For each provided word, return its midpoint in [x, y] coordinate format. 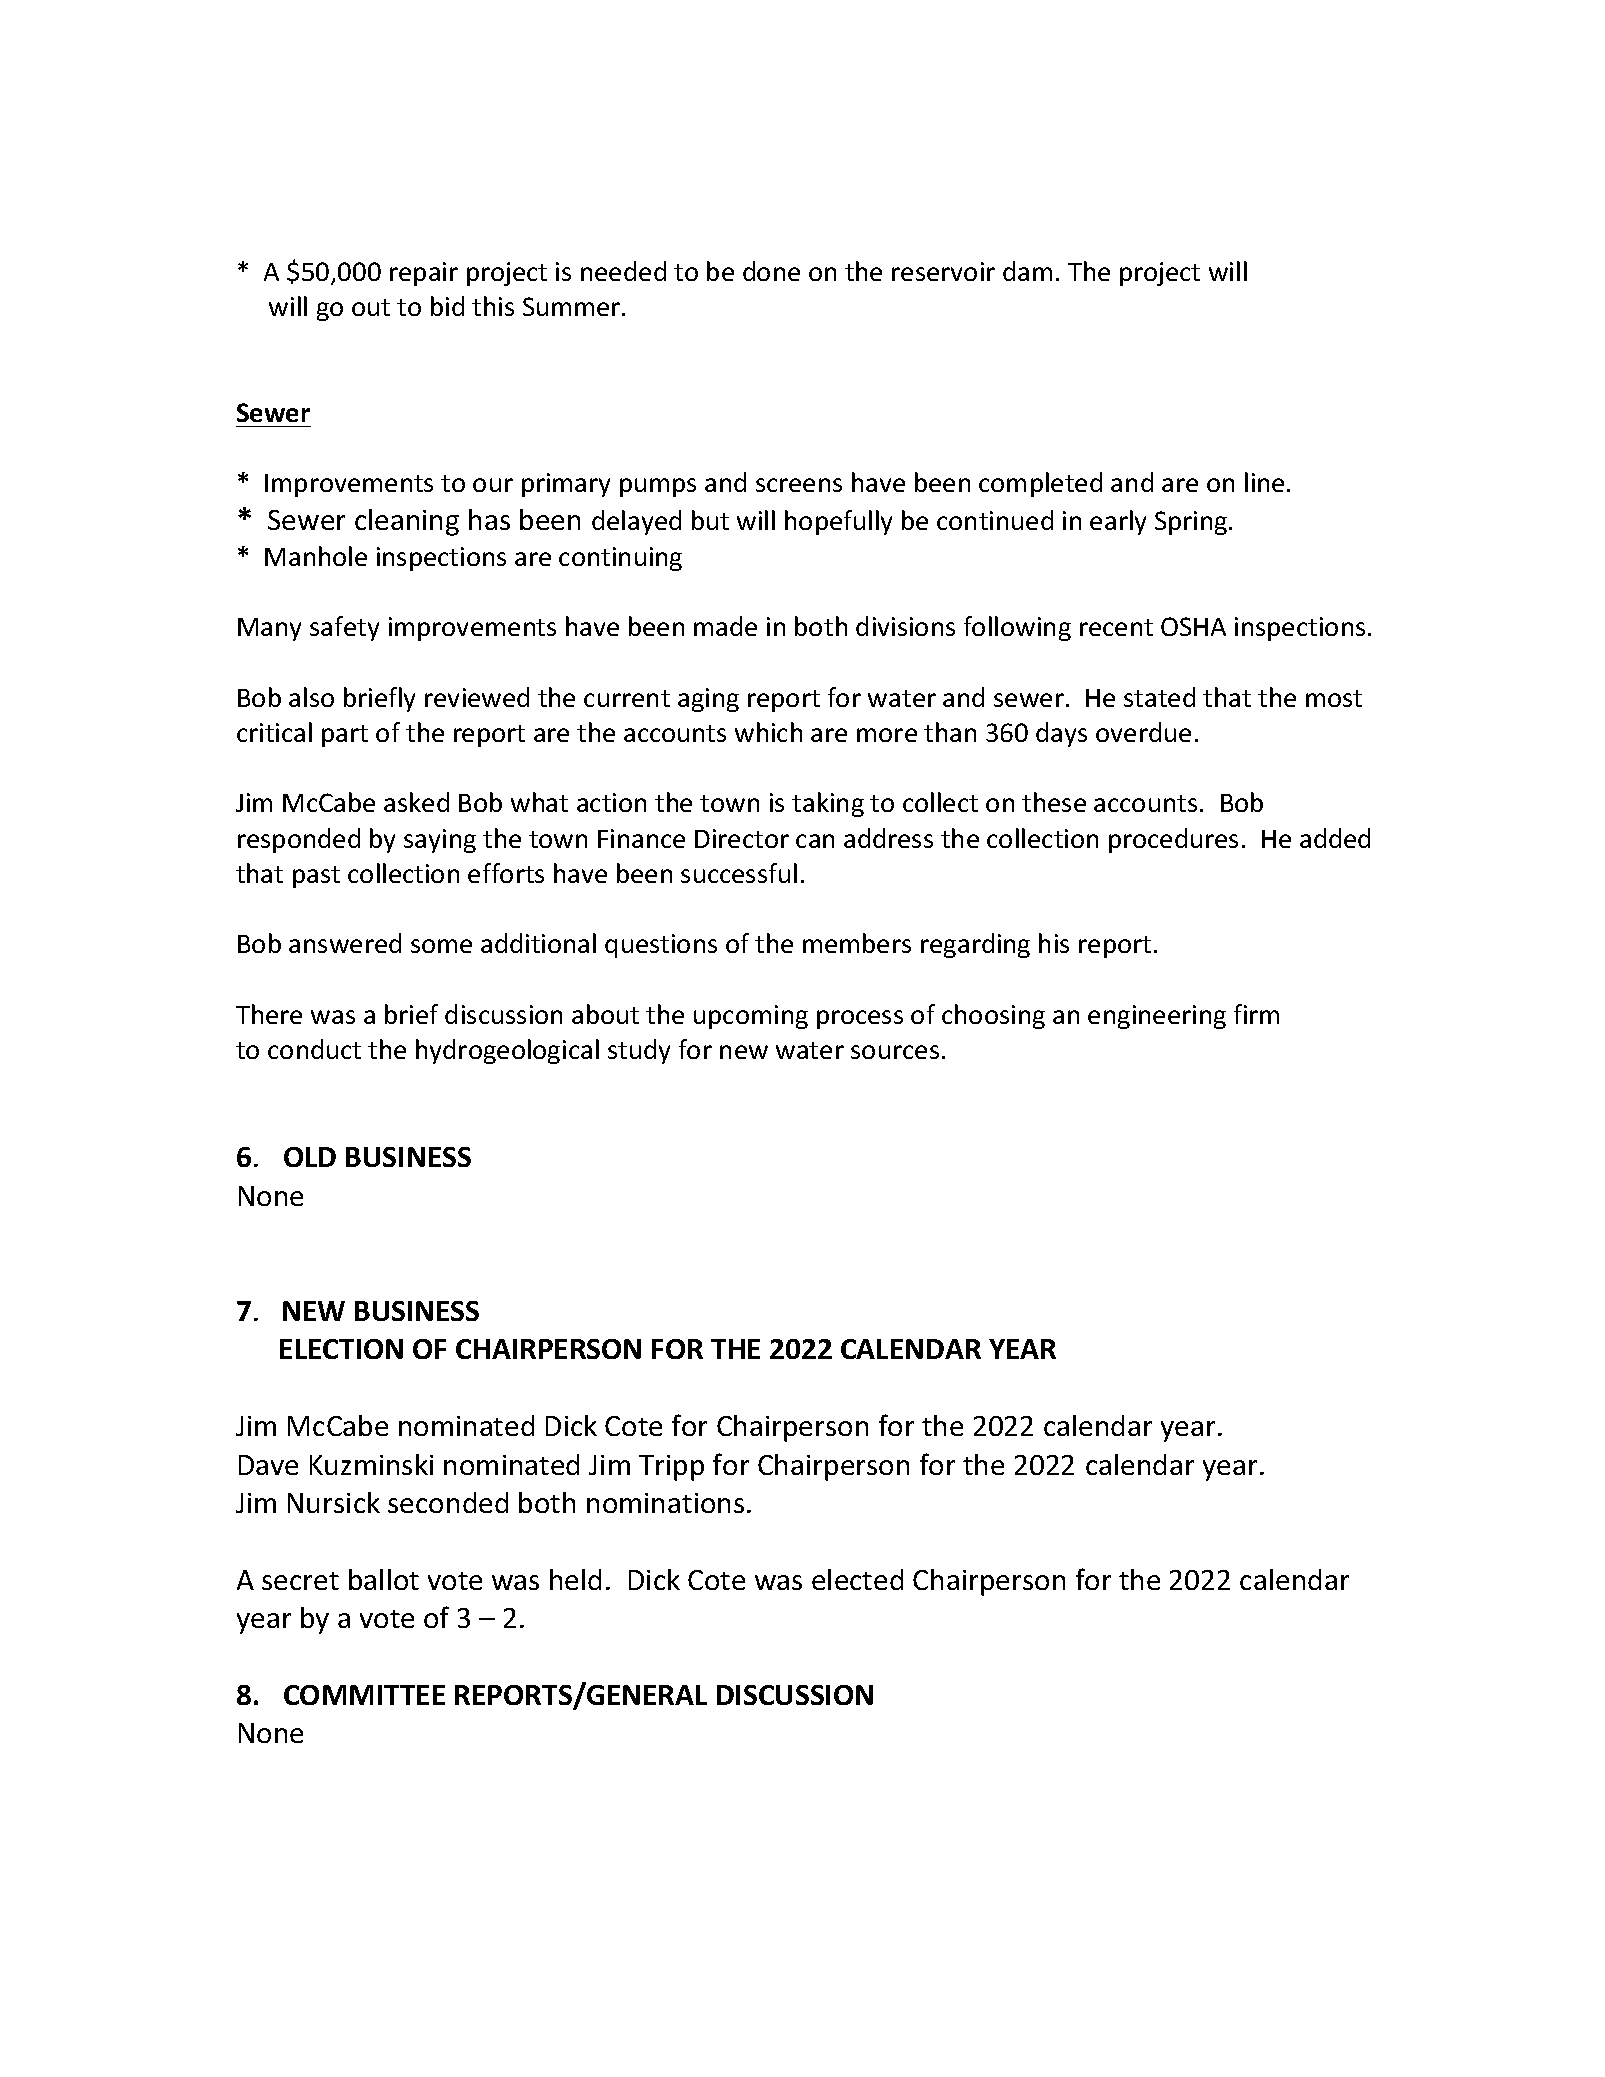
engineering [1157, 1017]
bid [447, 306]
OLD [310, 1157]
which [768, 732]
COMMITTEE [364, 1695]
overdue [1143, 732]
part [345, 736]
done [771, 271]
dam [1027, 271]
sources [895, 1052]
